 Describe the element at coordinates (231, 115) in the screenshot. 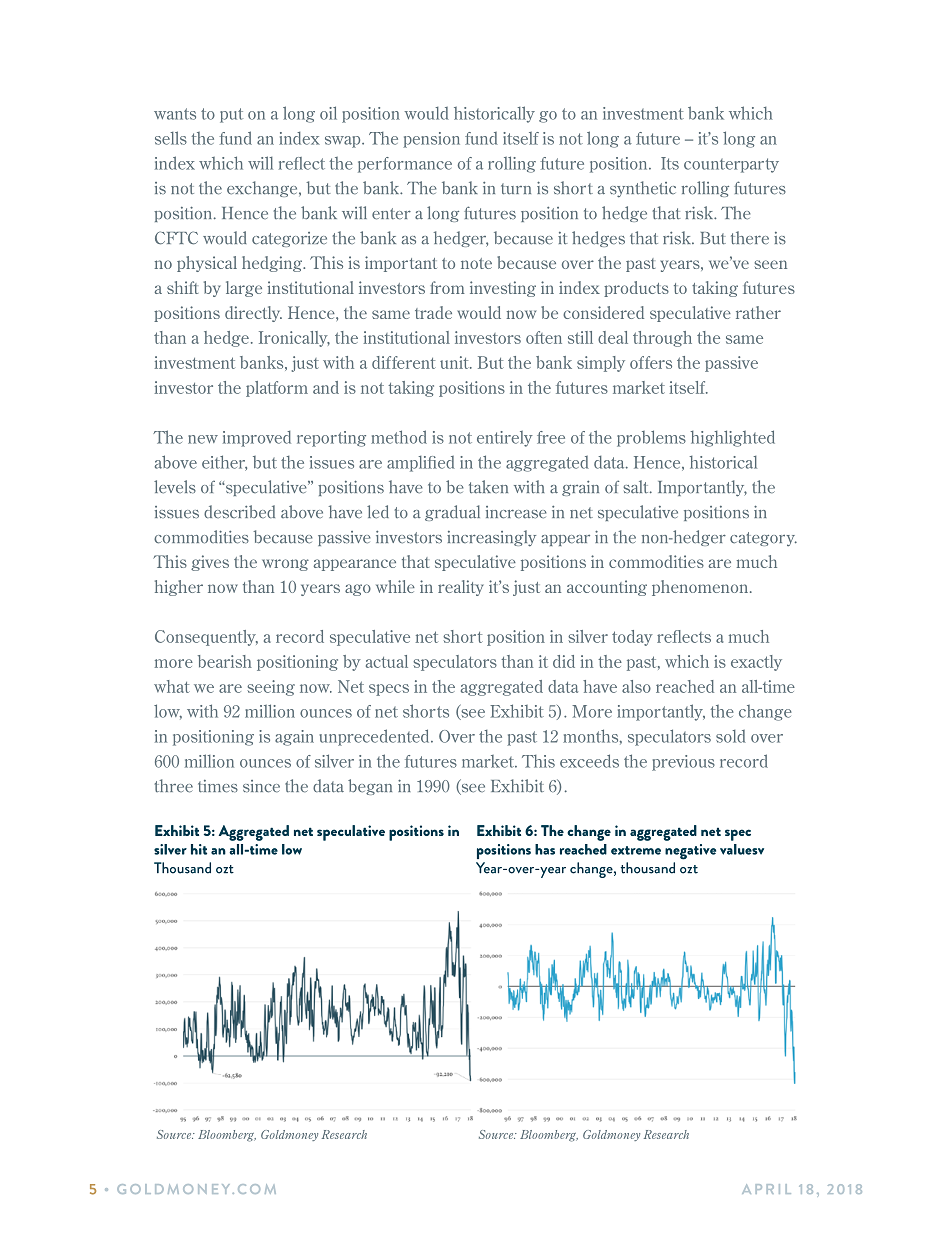

I see `put` at that location.
